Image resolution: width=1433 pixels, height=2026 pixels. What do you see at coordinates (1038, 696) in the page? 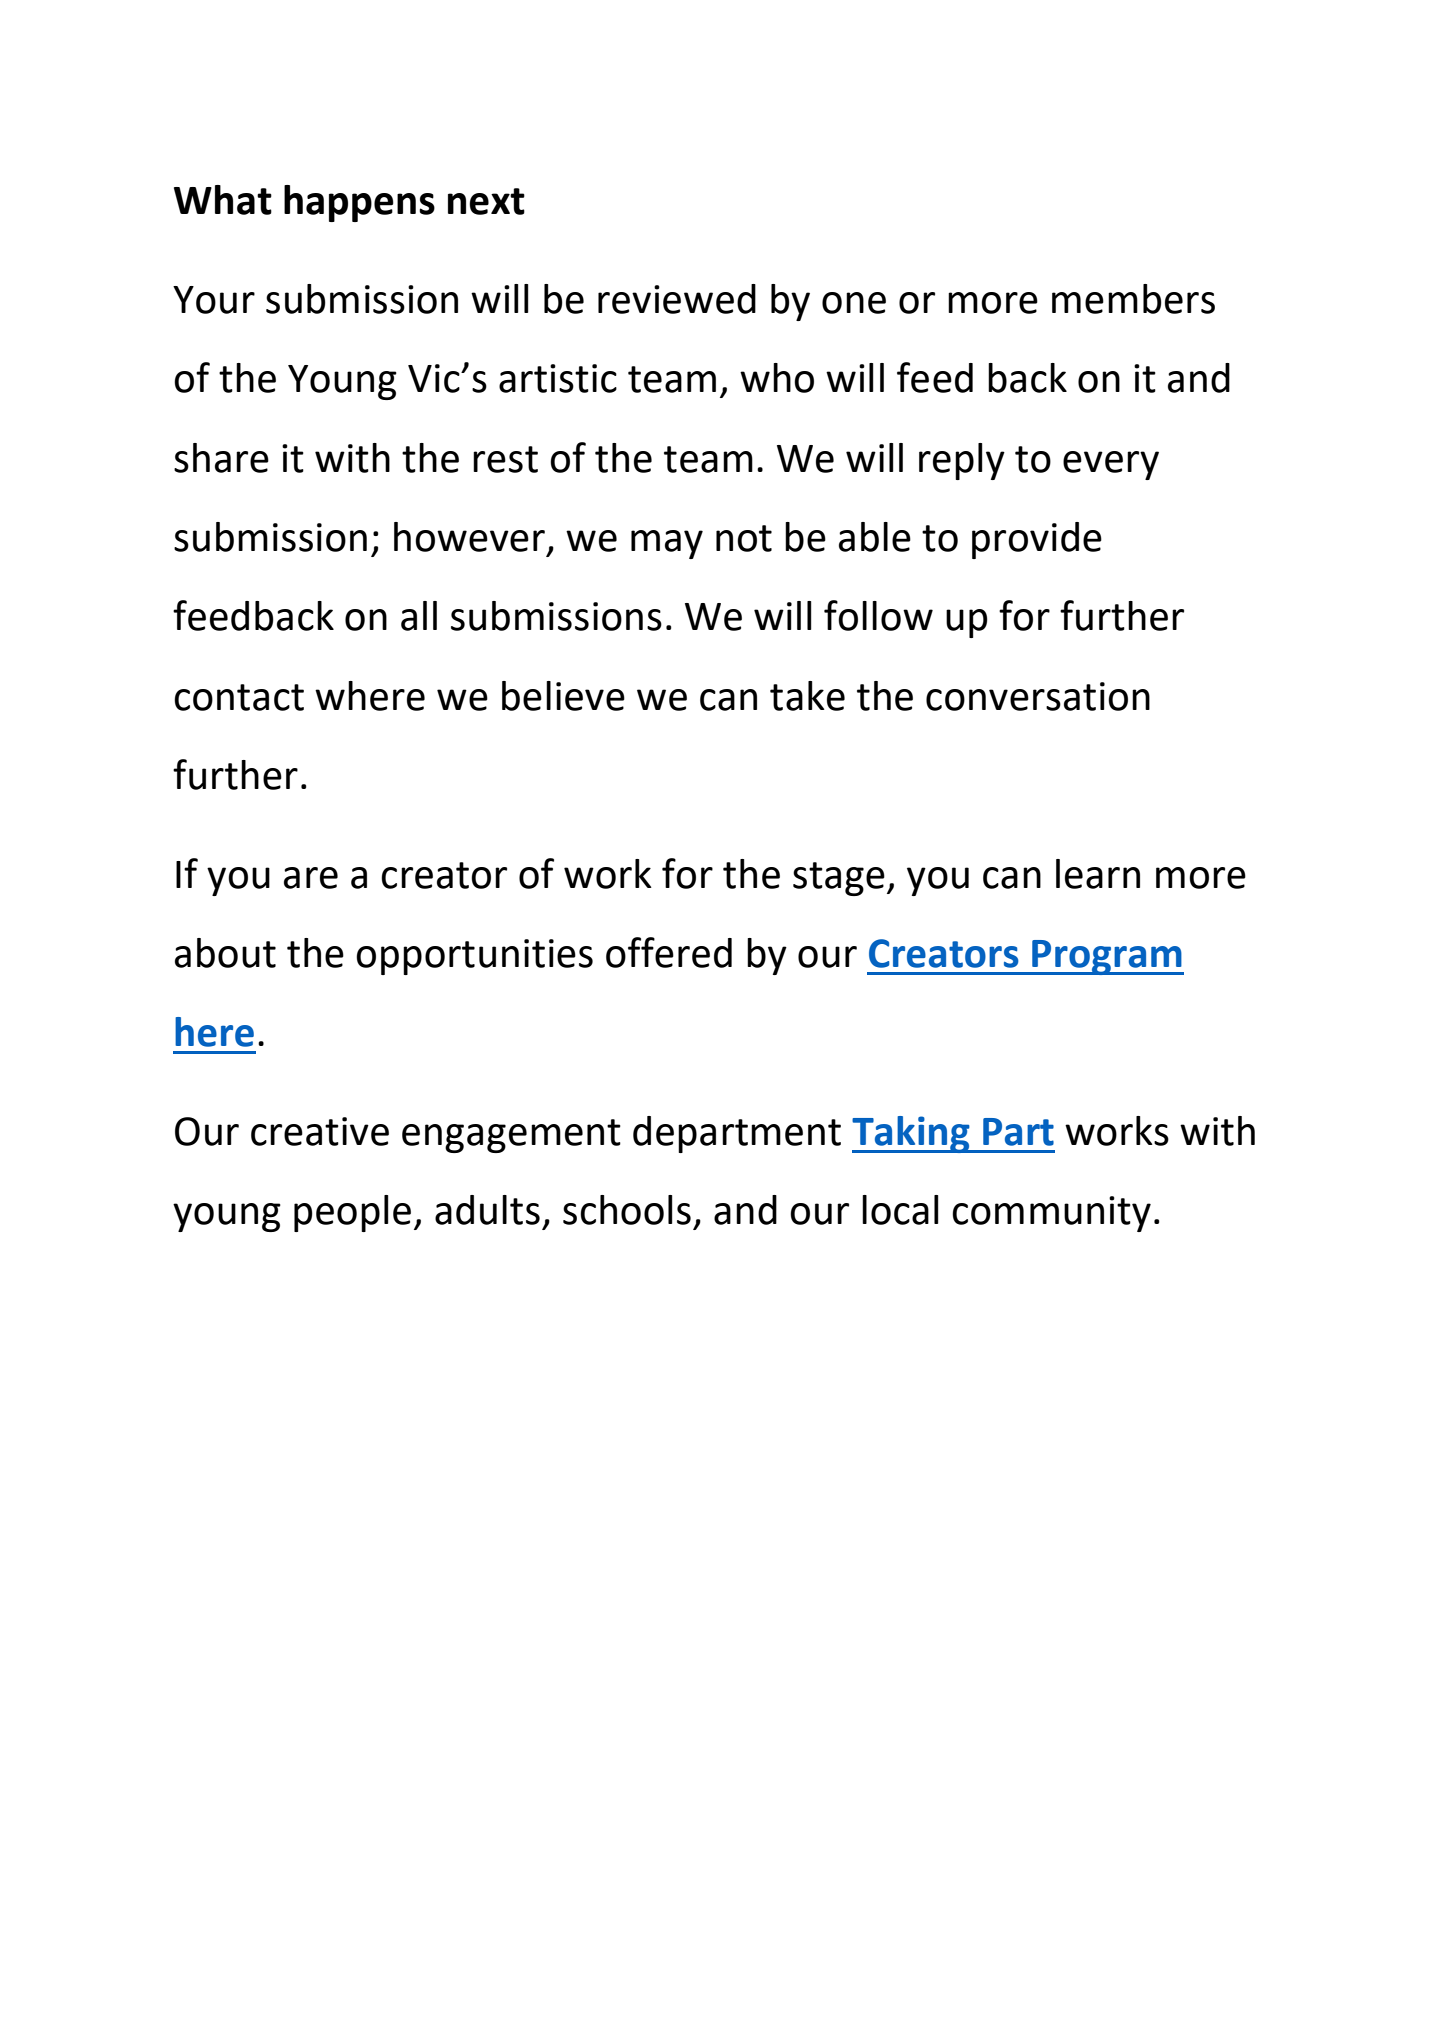
I see `conversation` at bounding box center [1038, 696].
